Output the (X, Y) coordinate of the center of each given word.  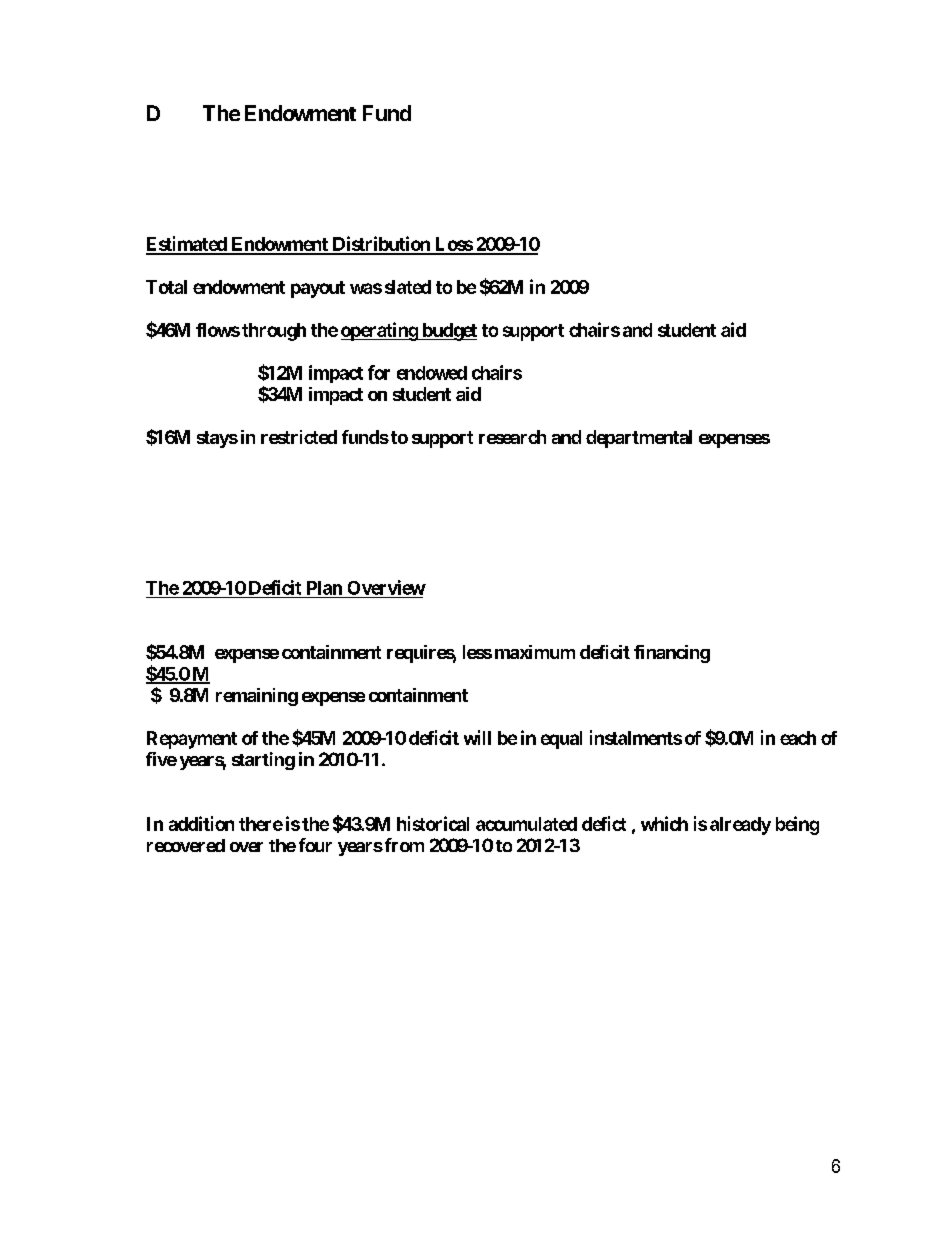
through (274, 332)
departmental (639, 439)
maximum (535, 652)
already (740, 826)
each (798, 738)
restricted (299, 437)
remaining (257, 697)
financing (672, 654)
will (477, 737)
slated (408, 287)
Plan (324, 588)
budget (448, 332)
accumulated (526, 824)
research (512, 437)
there (261, 824)
